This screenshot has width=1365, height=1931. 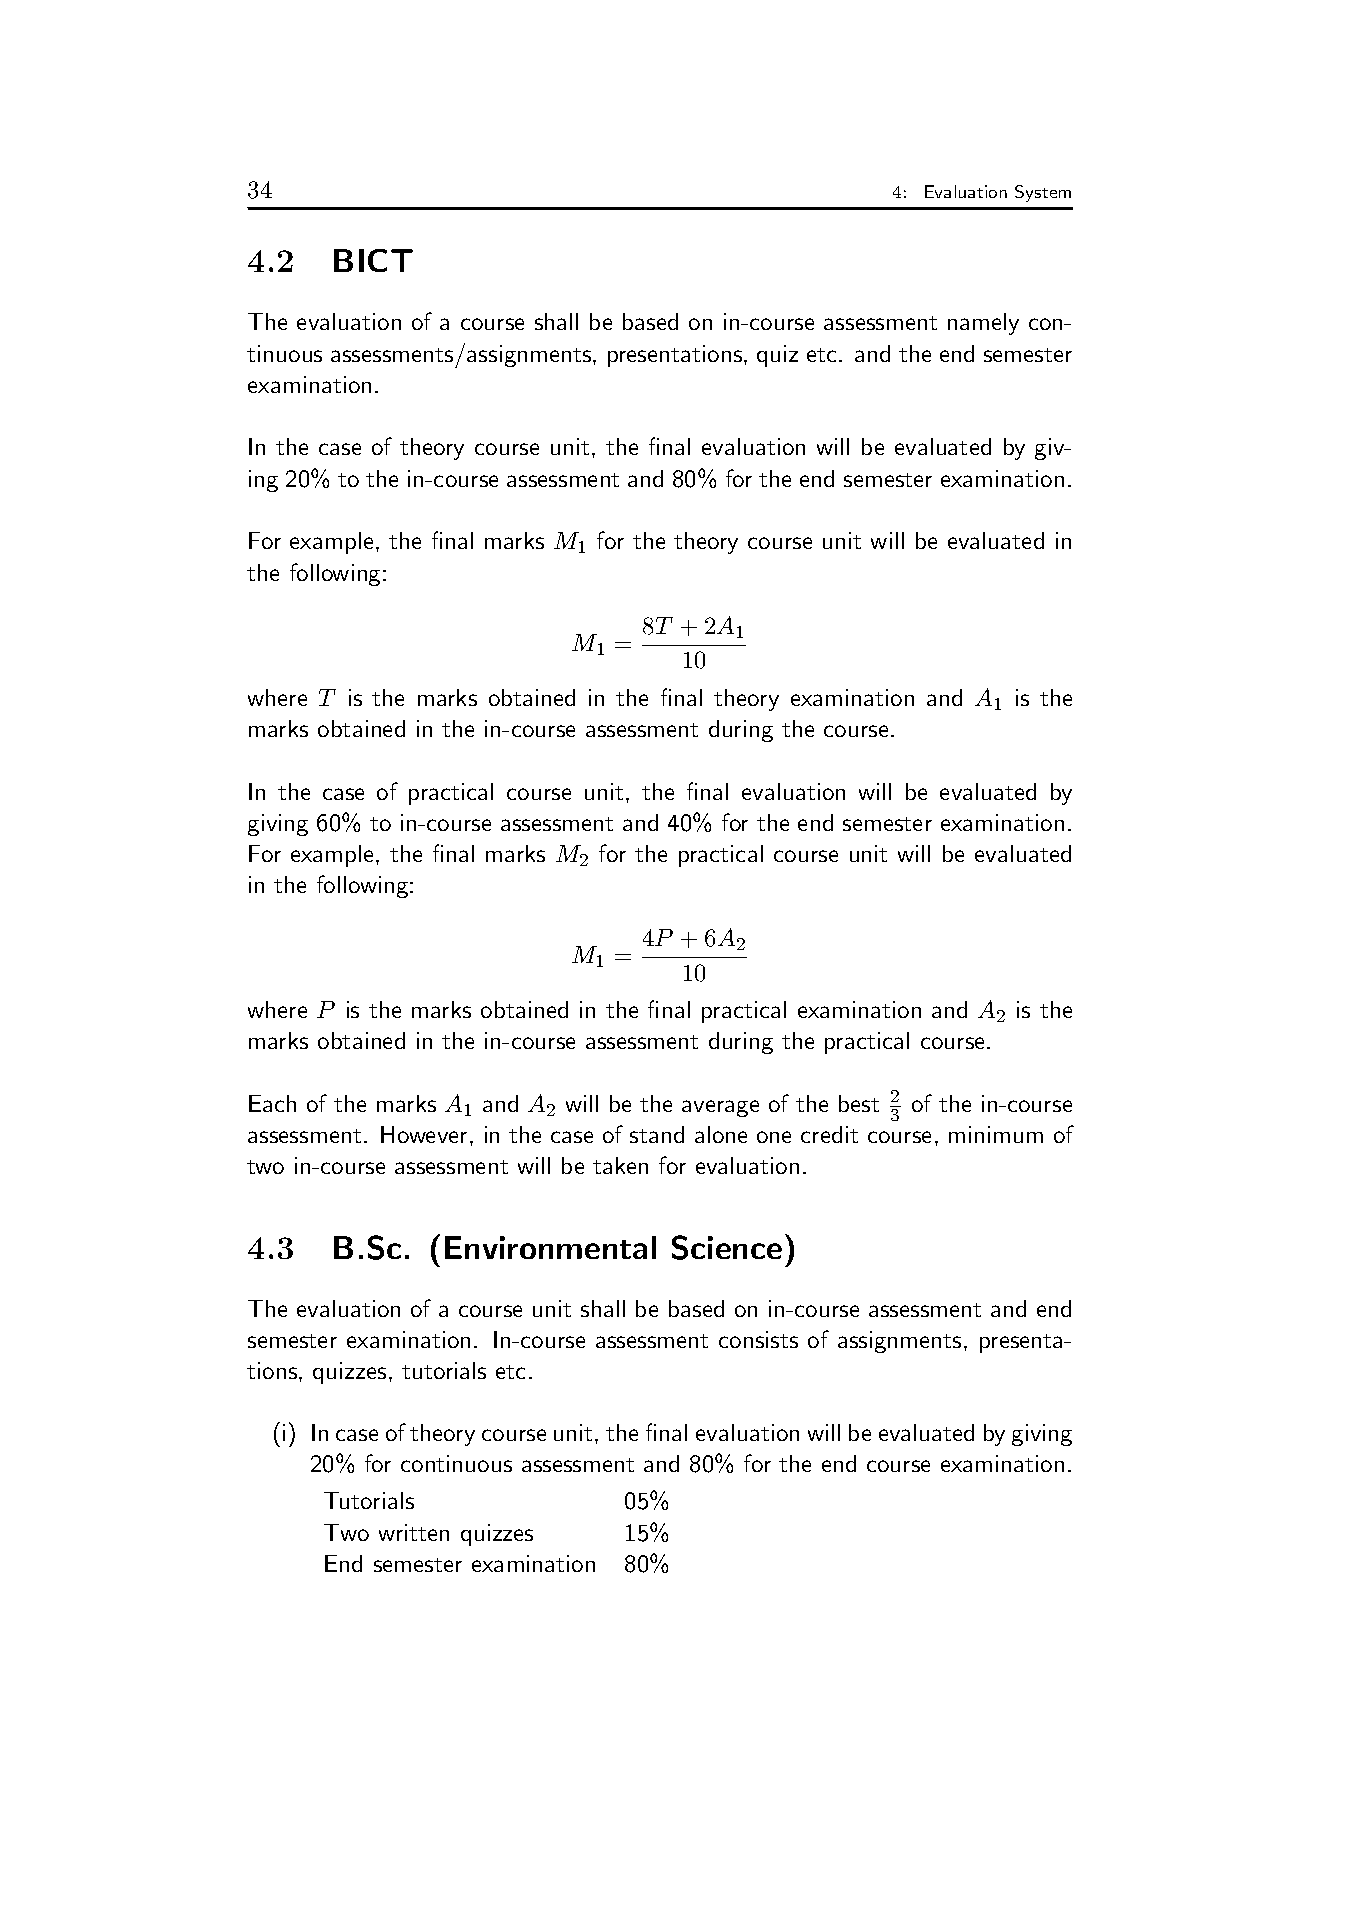 I want to click on Each, so click(x=272, y=1103).
